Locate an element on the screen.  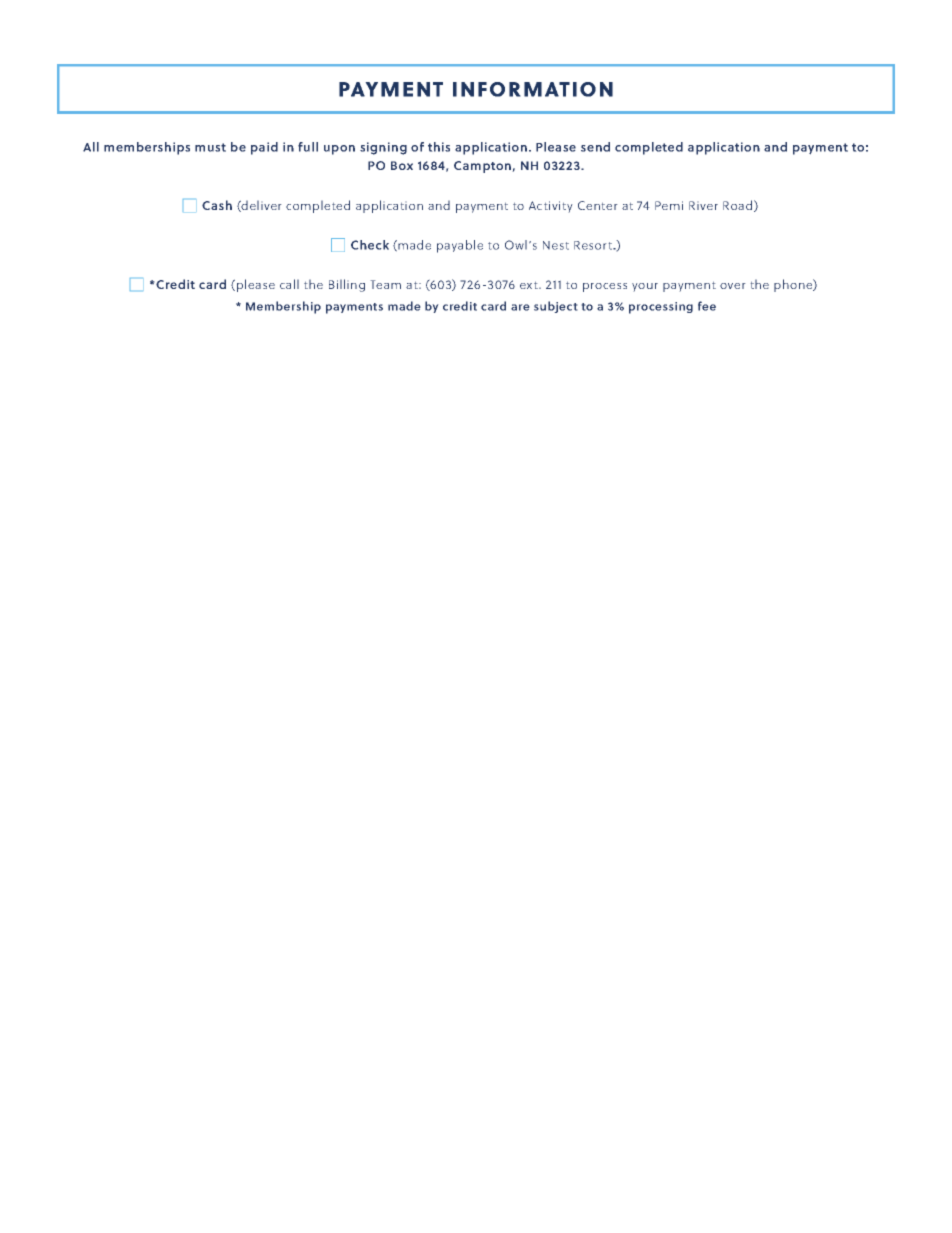
call is located at coordinates (289, 284).
